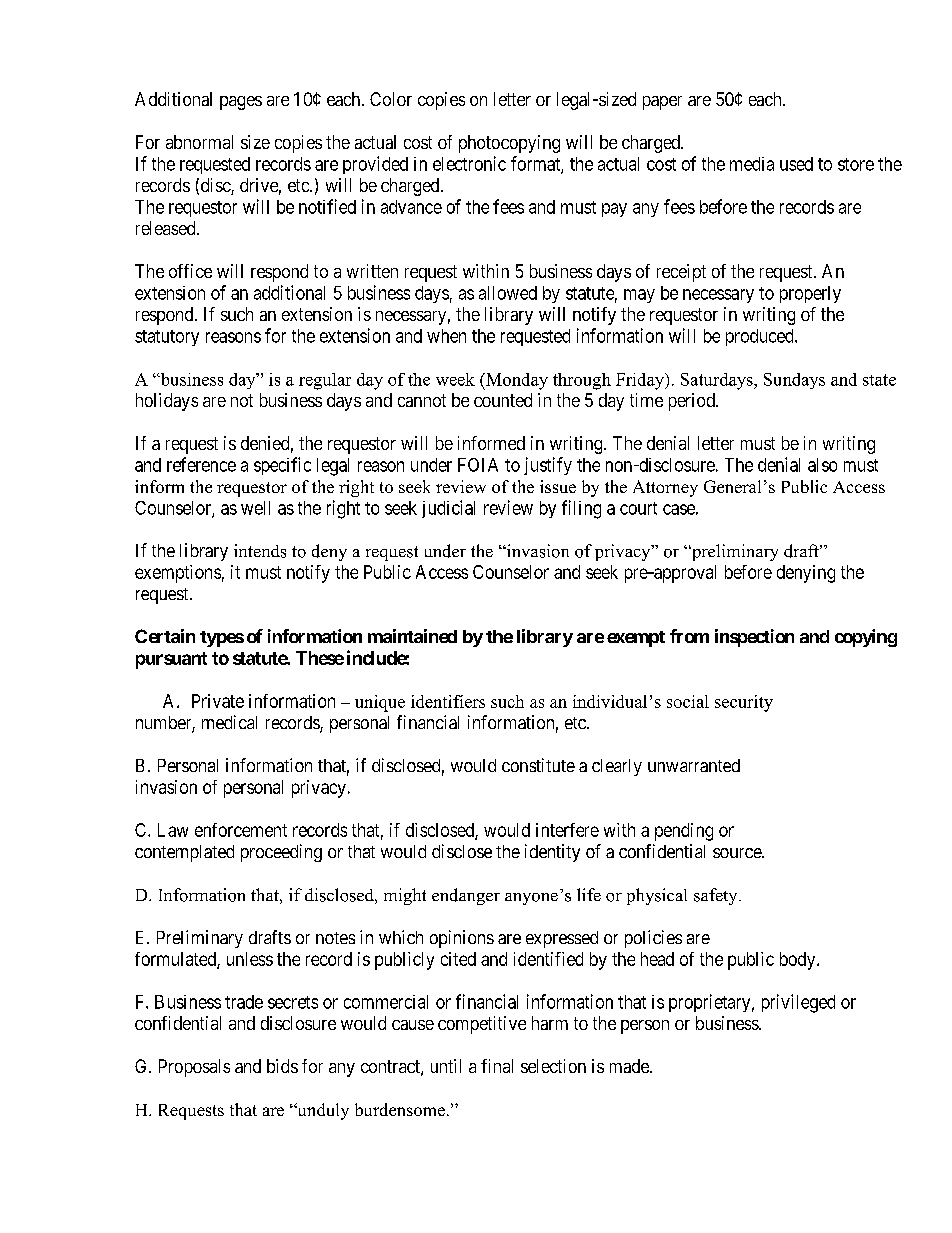 The image size is (952, 1233). I want to click on produced, so click(761, 337).
